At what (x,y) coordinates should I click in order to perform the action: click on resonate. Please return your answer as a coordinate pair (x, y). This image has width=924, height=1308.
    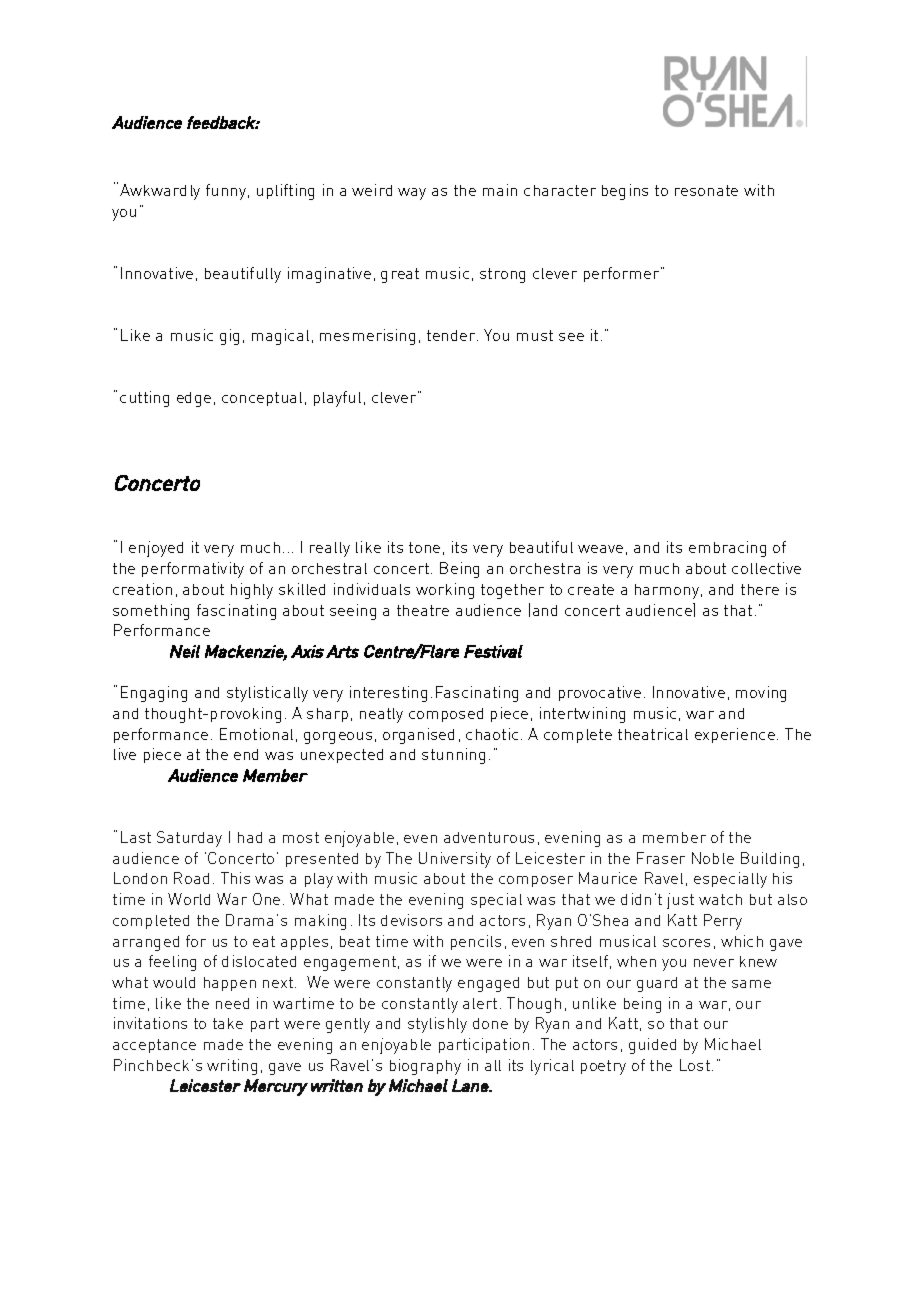
    Looking at the image, I should click on (706, 190).
